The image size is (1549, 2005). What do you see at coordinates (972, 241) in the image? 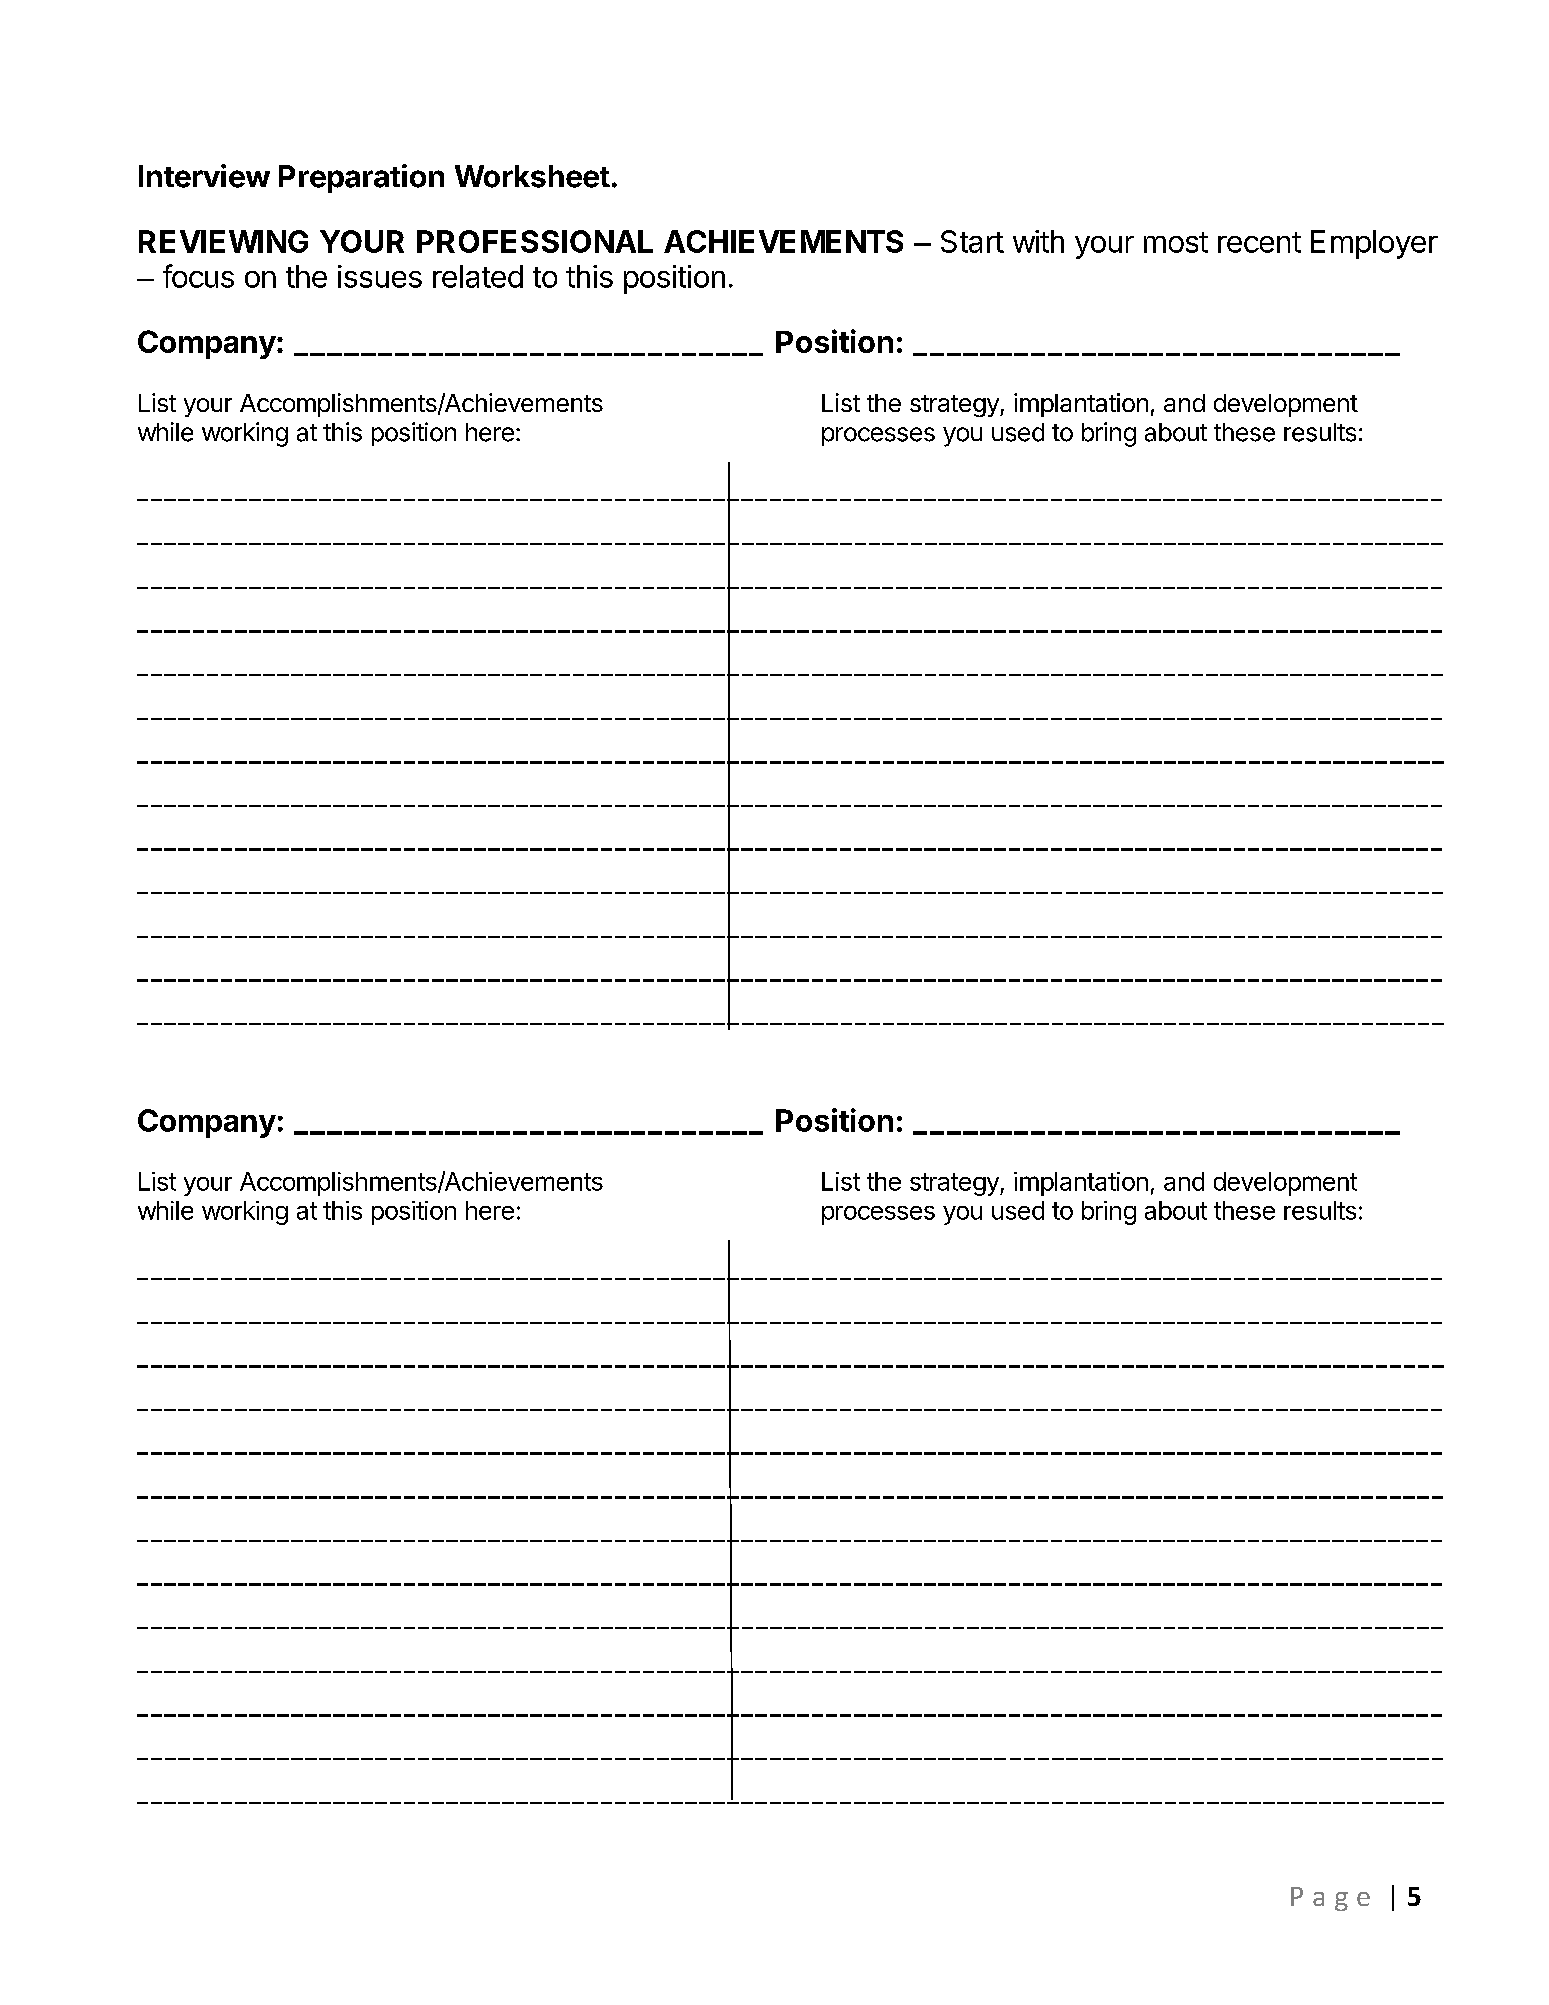
I see `Start` at bounding box center [972, 241].
